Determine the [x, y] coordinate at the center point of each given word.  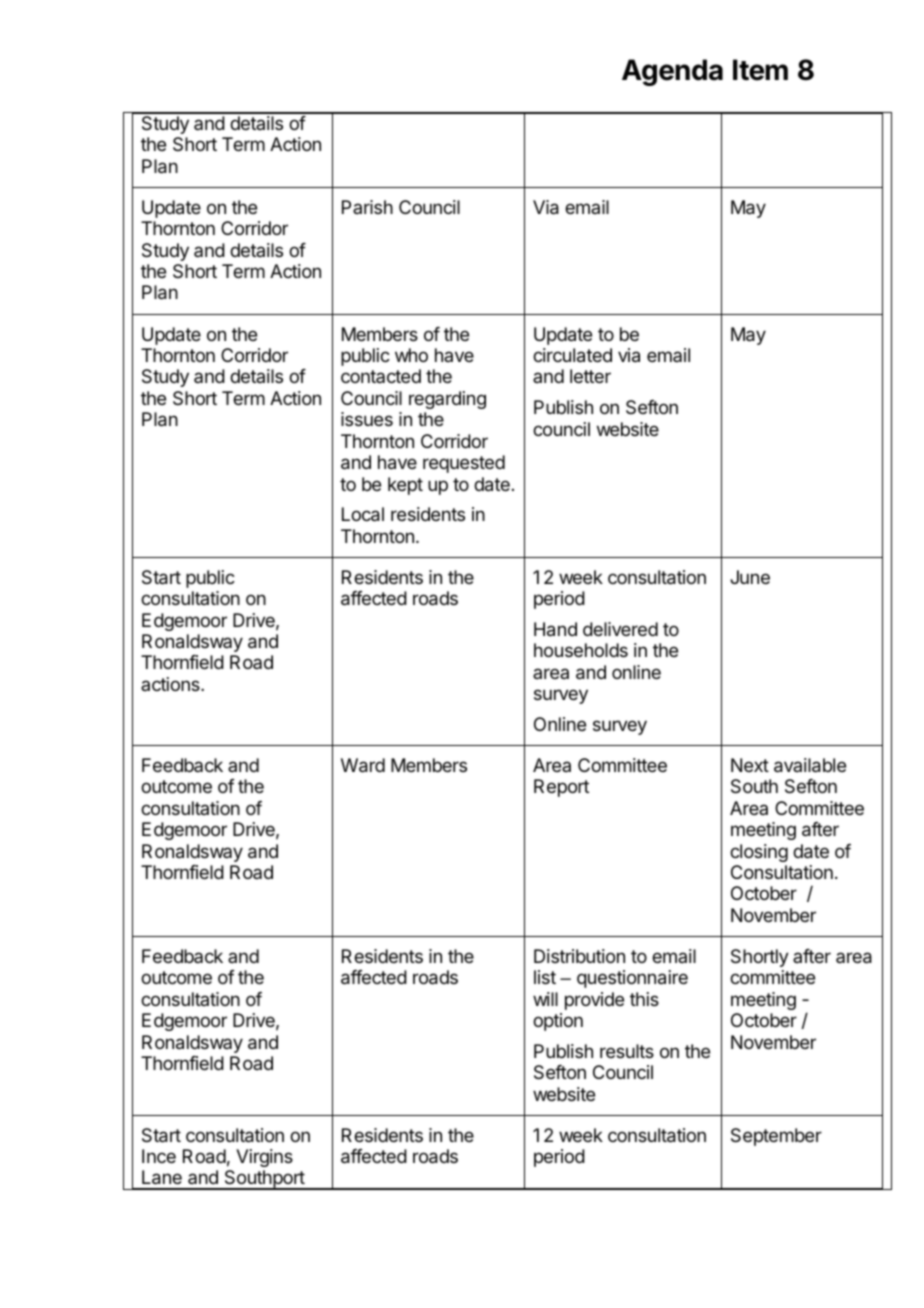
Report [561, 788]
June [750, 577]
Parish [367, 207]
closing [759, 853]
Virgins [264, 1158]
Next [750, 765]
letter [590, 376]
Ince [159, 1156]
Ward [363, 765]
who [411, 355]
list [545, 977]
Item [760, 70]
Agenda [672, 72]
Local [363, 514]
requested [464, 464]
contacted [381, 376]
